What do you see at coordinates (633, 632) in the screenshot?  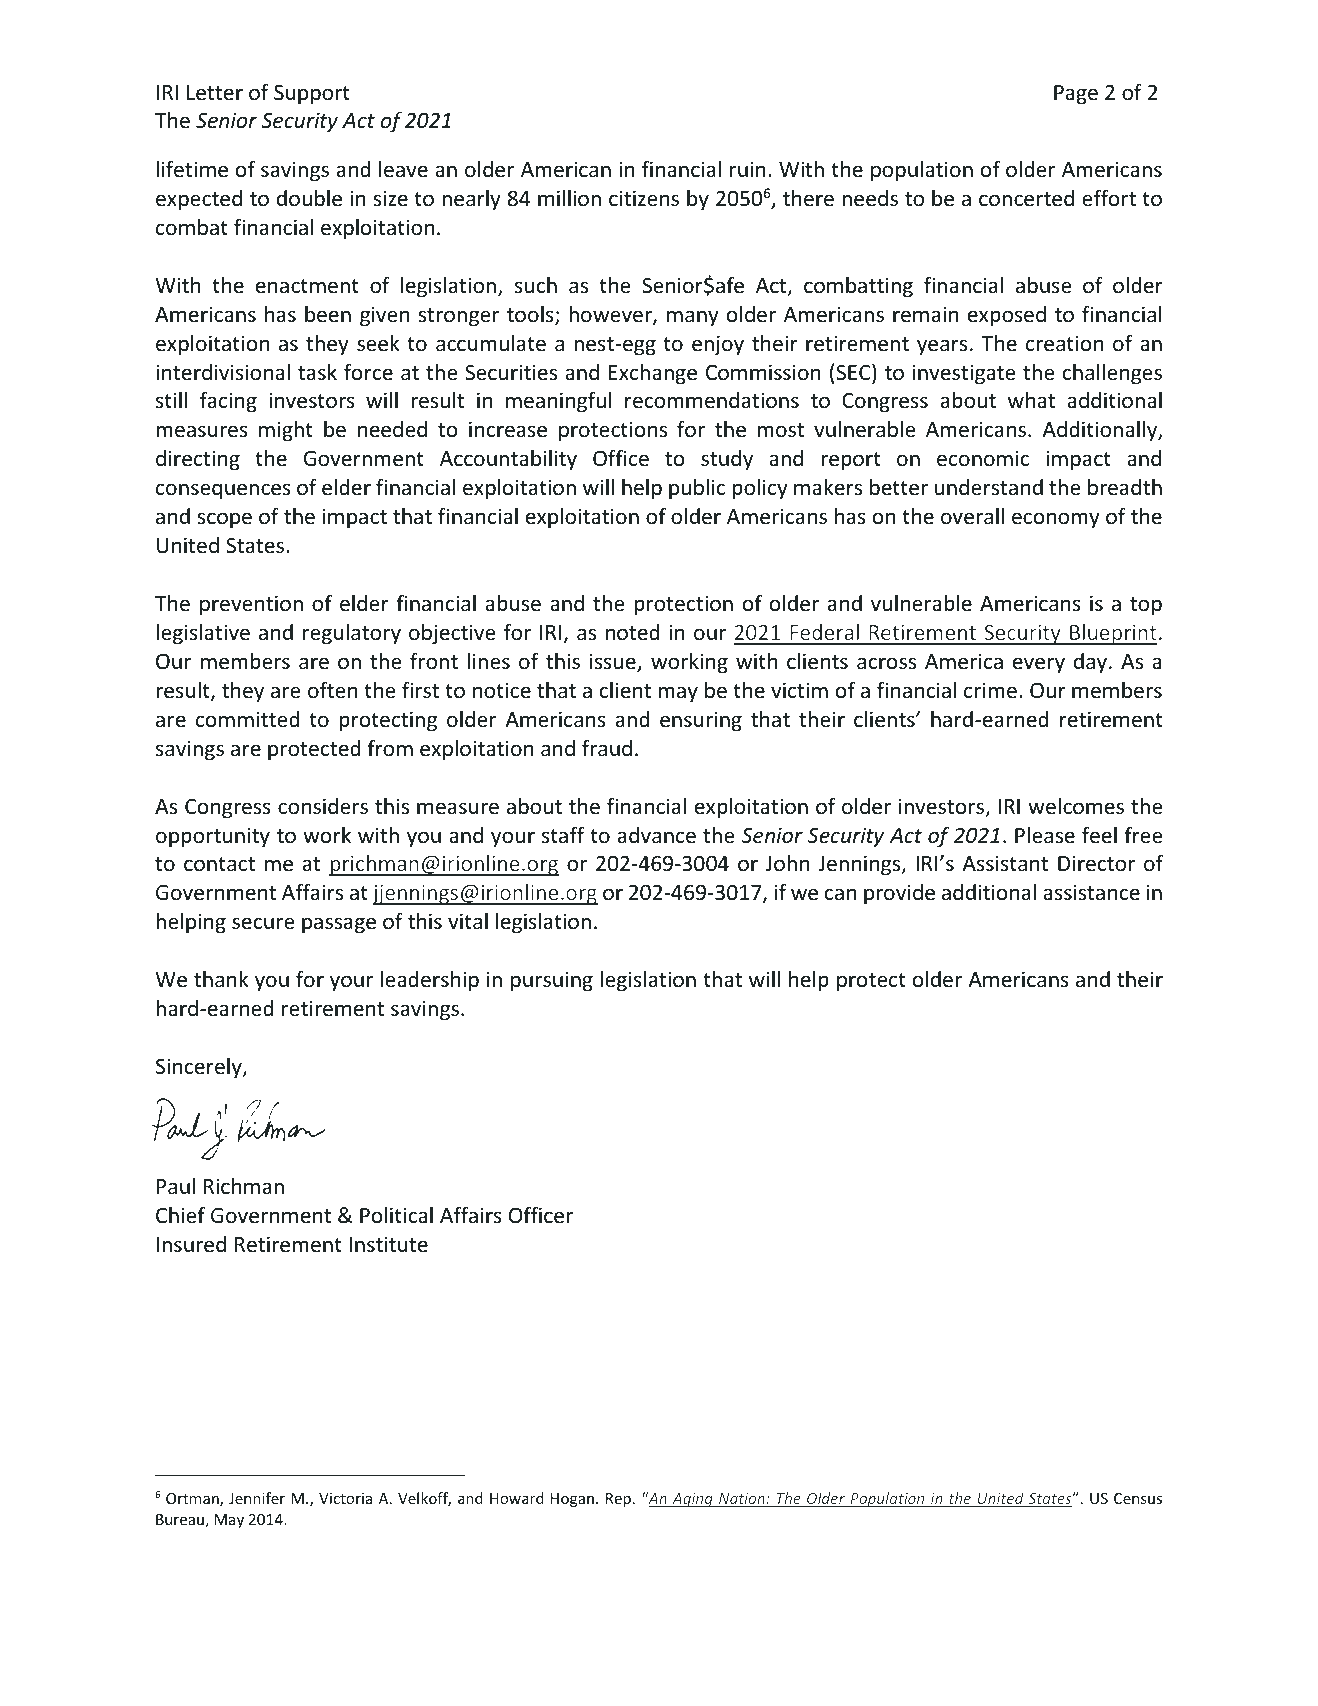 I see `noted` at bounding box center [633, 632].
